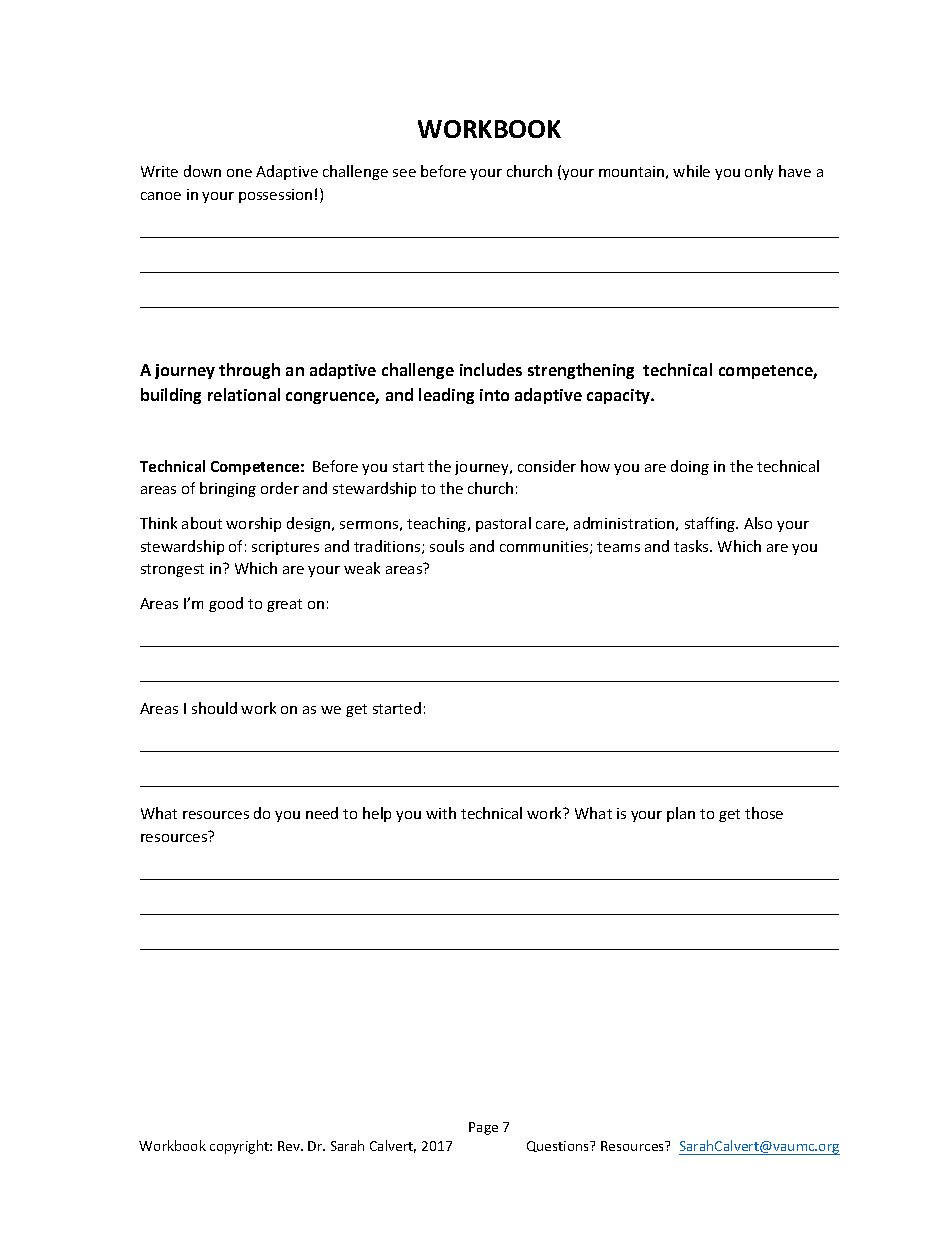 The width and height of the page is (952, 1233). Describe the element at coordinates (691, 171) in the page. I see `while` at that location.
